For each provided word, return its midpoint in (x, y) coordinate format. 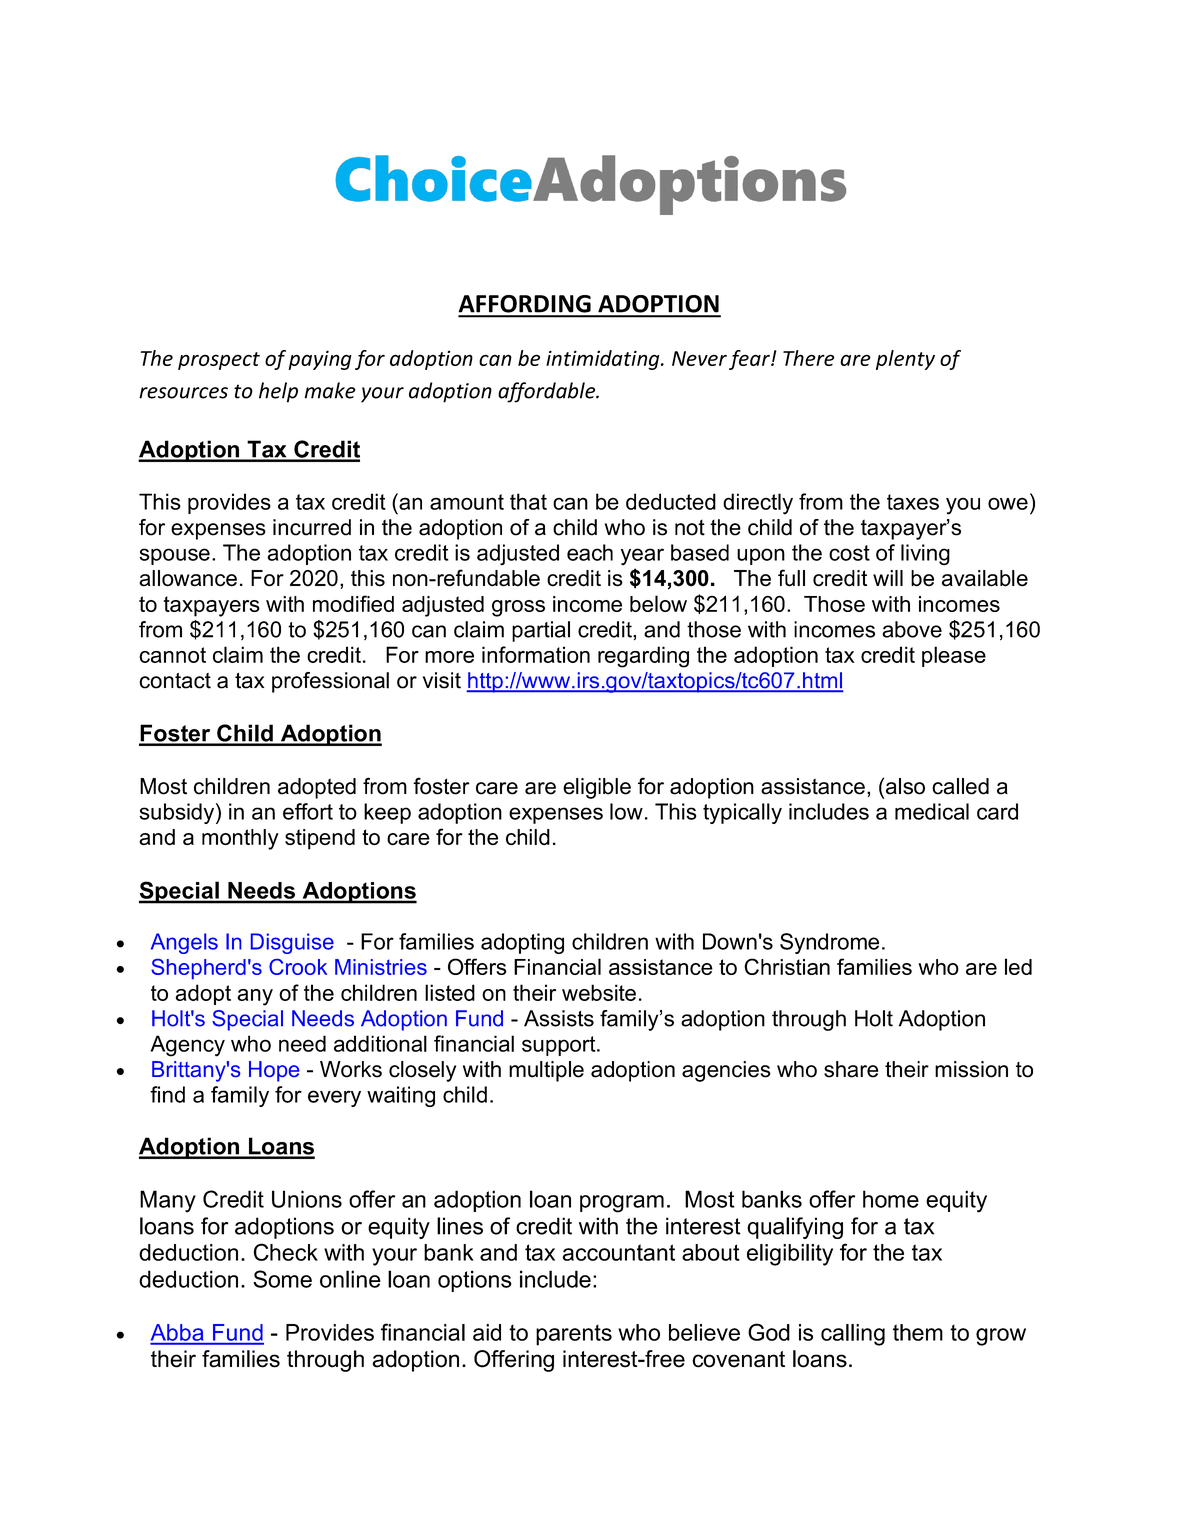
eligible (597, 788)
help (278, 392)
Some (282, 1279)
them (918, 1332)
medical (932, 811)
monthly (240, 839)
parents (574, 1335)
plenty (905, 360)
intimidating (604, 360)
